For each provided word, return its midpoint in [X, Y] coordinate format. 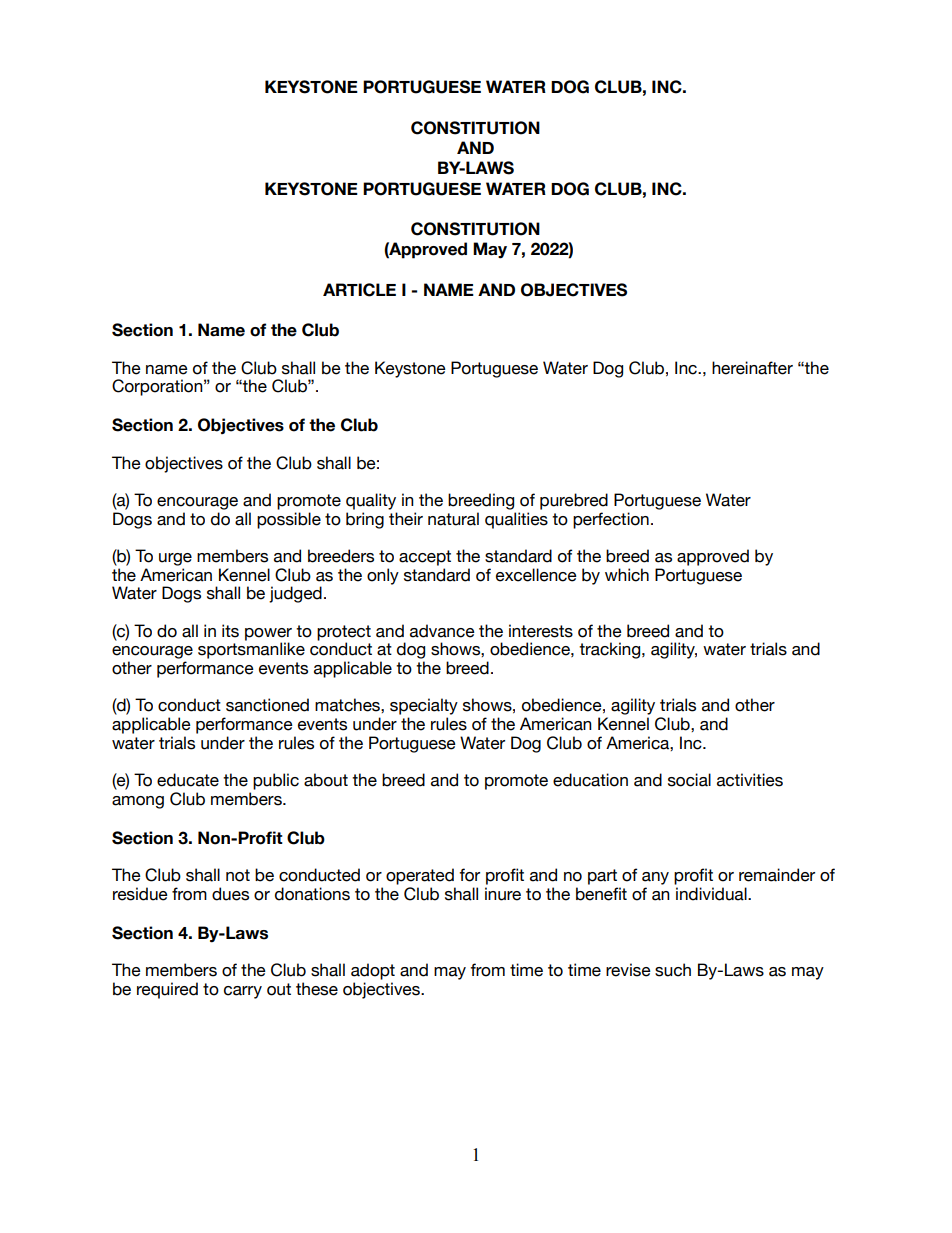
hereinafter [752, 368]
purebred [574, 501]
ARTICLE [359, 290]
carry [243, 992]
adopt [373, 971]
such [673, 970]
